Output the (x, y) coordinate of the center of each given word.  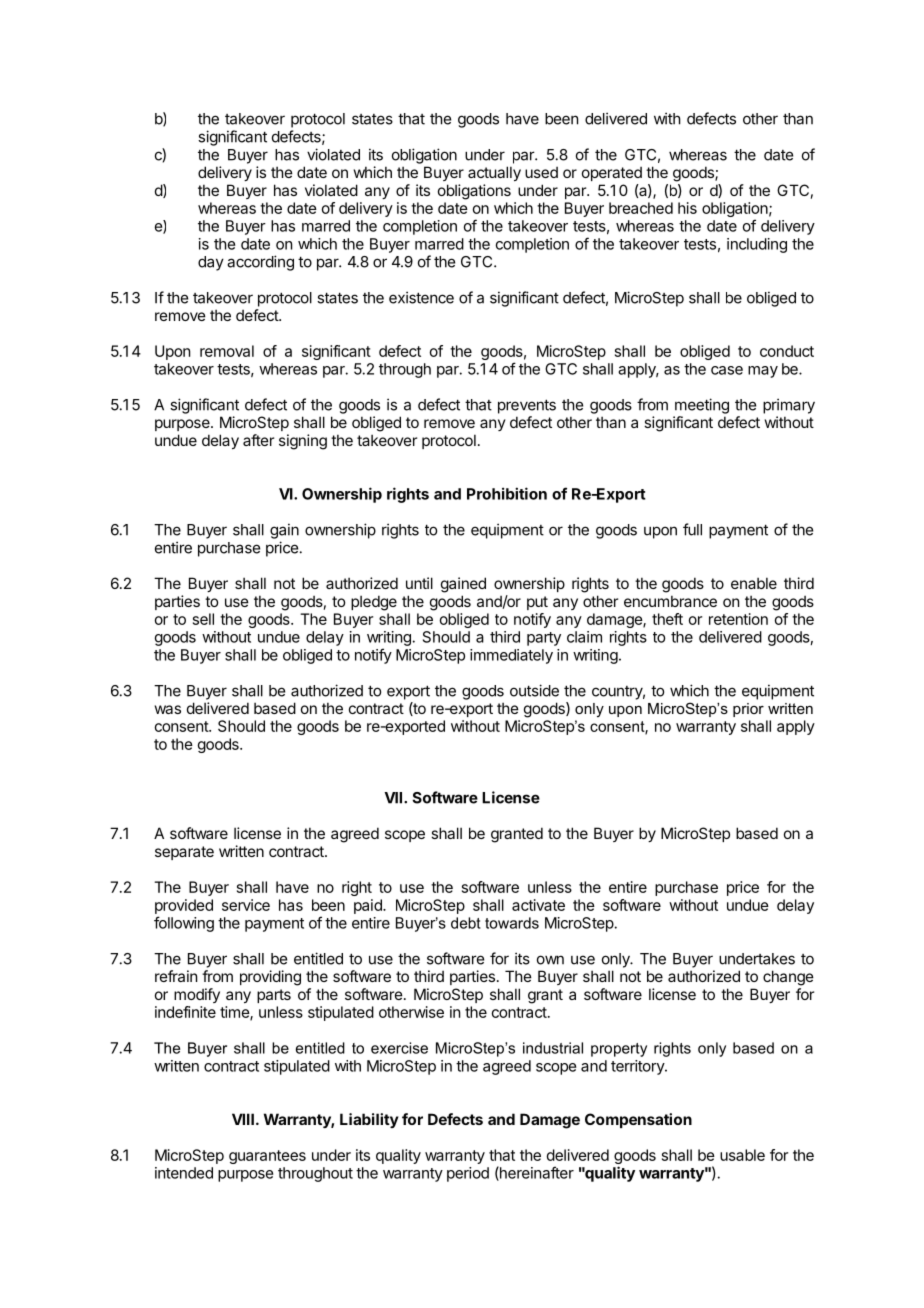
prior (748, 710)
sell (203, 619)
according (260, 263)
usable (742, 1155)
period (468, 1174)
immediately (511, 656)
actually (494, 173)
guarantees (267, 1157)
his (687, 208)
